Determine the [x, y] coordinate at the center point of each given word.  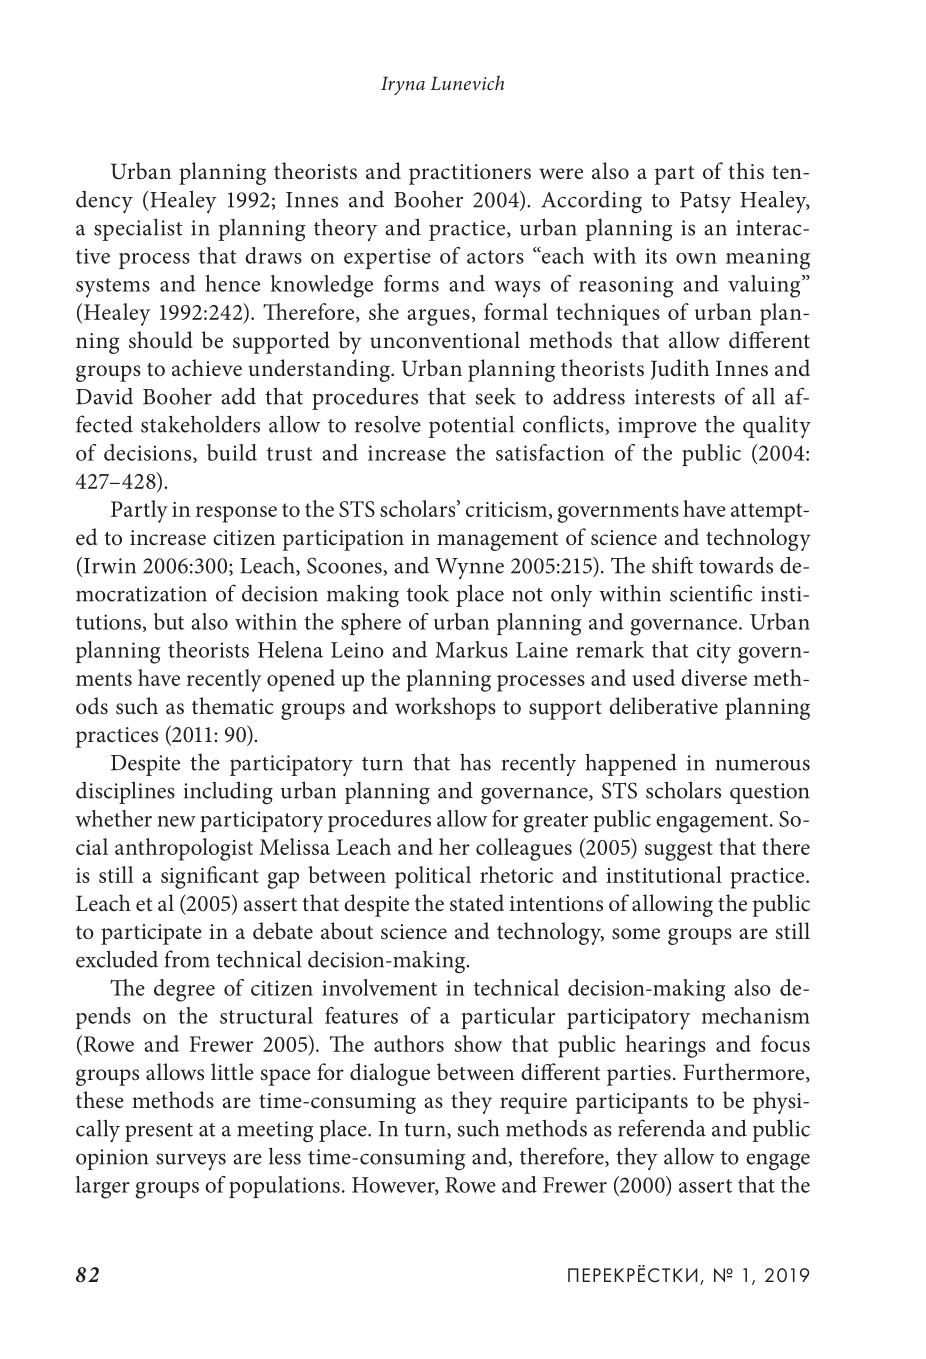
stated [477, 903]
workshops [445, 708]
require [533, 1103]
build [232, 452]
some [636, 934]
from [187, 959]
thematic [233, 706]
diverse [714, 677]
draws [273, 255]
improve [657, 427]
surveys [191, 1161]
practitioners [470, 174]
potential [471, 426]
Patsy [705, 202]
